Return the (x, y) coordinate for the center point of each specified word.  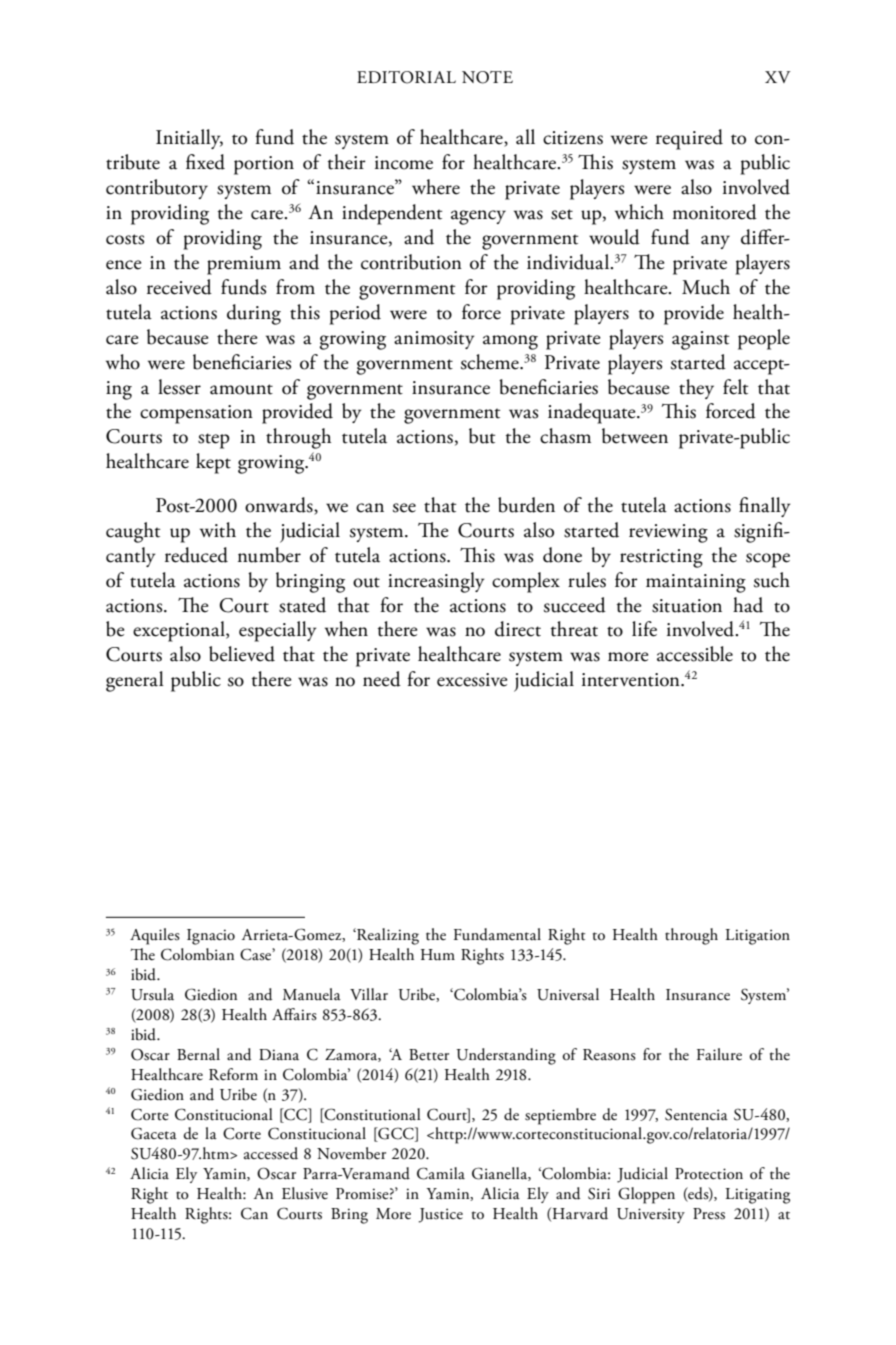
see (404, 508)
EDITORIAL (406, 77)
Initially (189, 139)
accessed (271, 1153)
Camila (441, 1173)
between (635, 436)
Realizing (387, 936)
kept (213, 463)
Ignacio (211, 937)
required (689, 139)
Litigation (757, 937)
